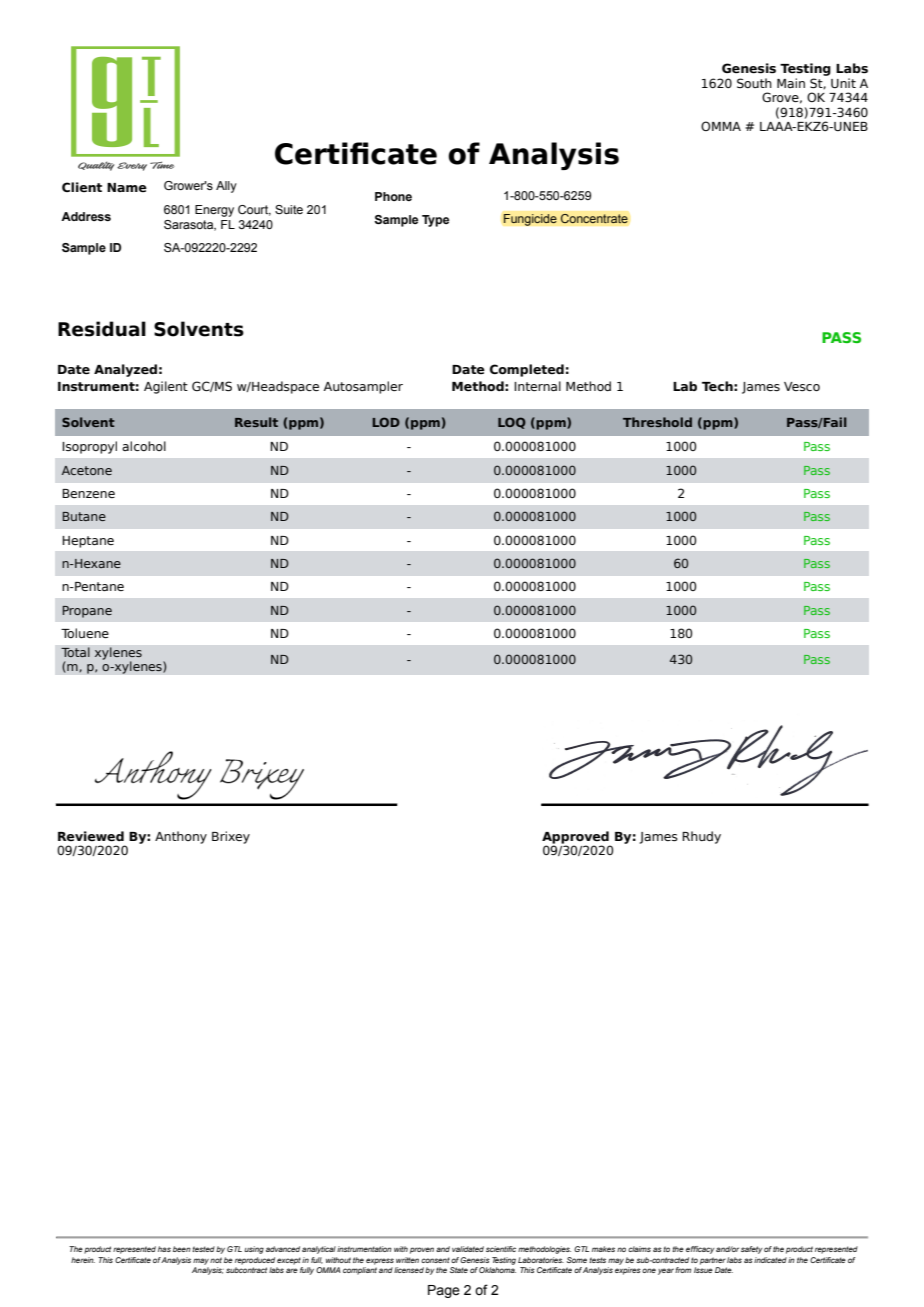 This screenshot has width=924, height=1307. I want to click on Phone, so click(393, 196).
